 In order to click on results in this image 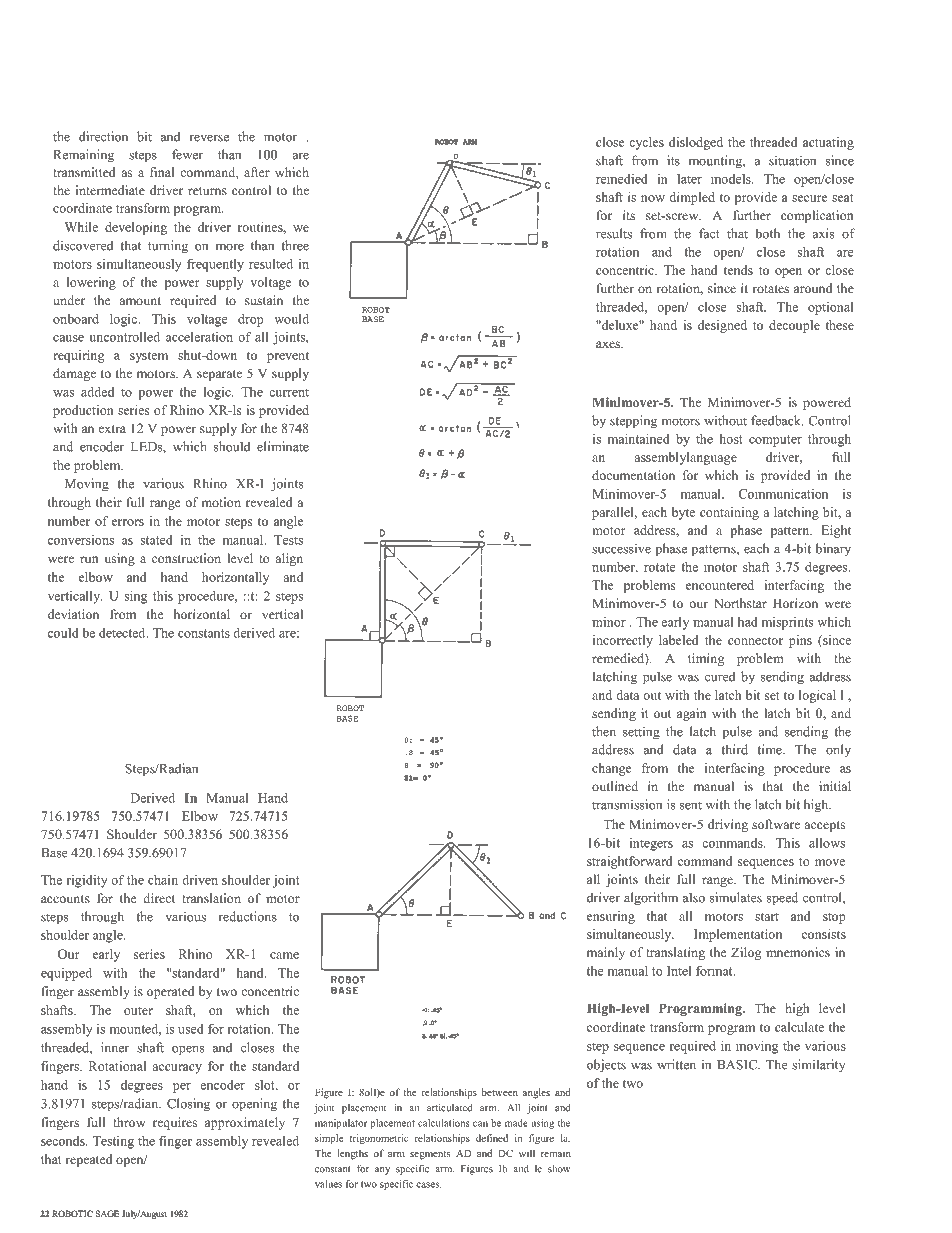, I will do `click(614, 233)`.
